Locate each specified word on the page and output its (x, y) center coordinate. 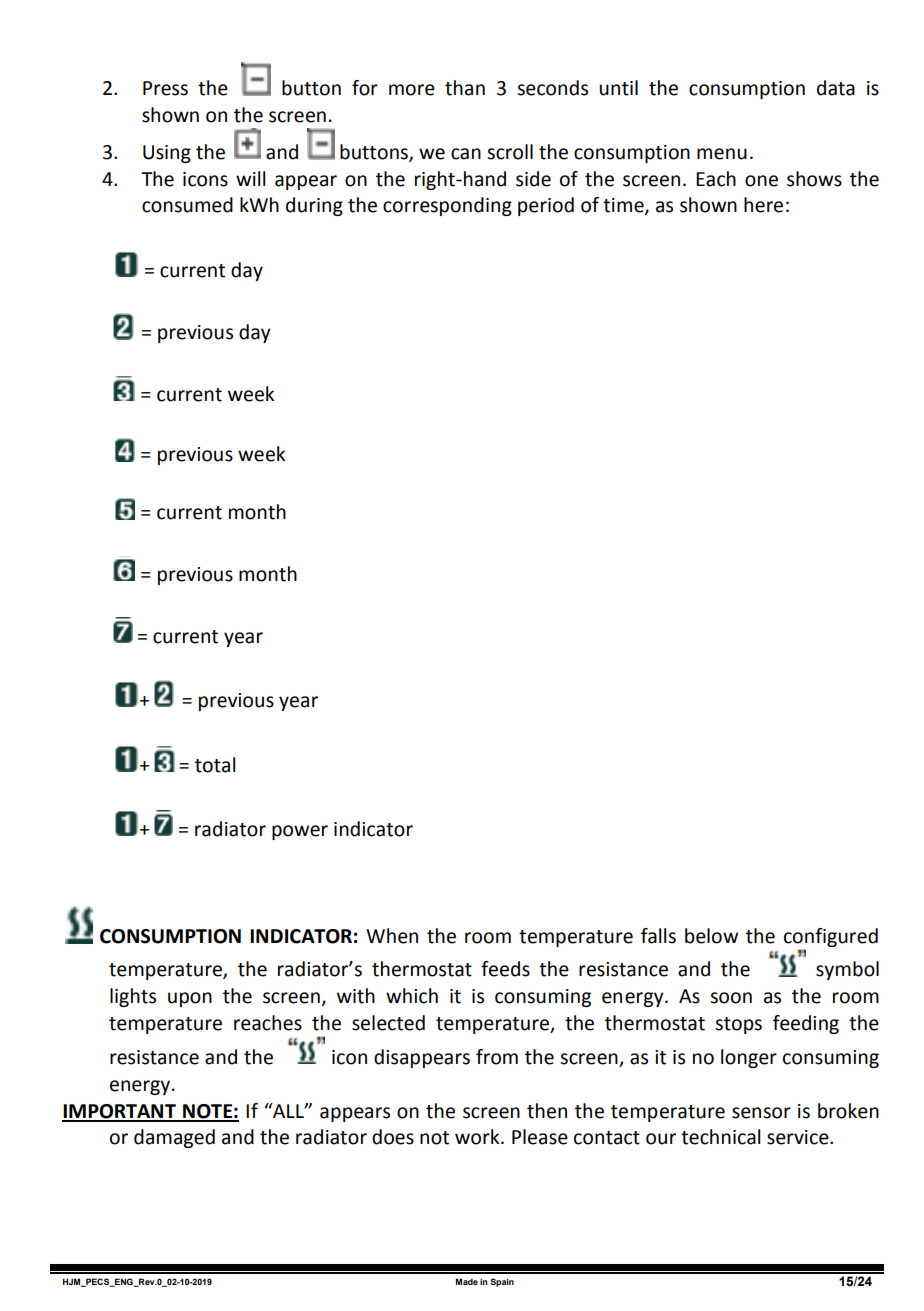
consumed (187, 205)
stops (738, 1025)
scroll (510, 152)
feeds (505, 969)
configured (831, 937)
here (763, 205)
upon (190, 999)
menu (722, 154)
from (497, 1057)
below (711, 936)
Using (167, 154)
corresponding (447, 206)
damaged (174, 1138)
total (215, 765)
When (392, 936)
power (300, 832)
